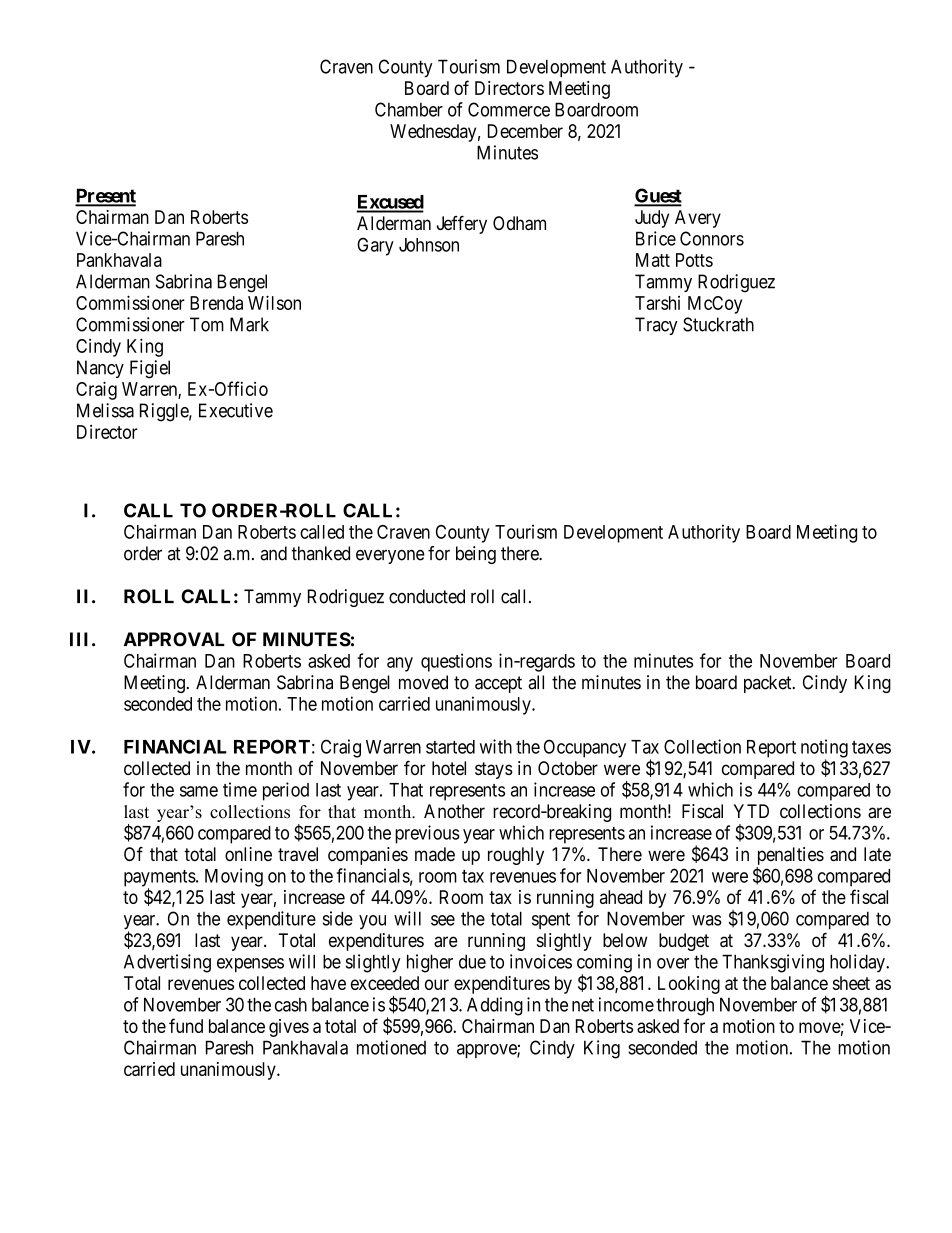  Describe the element at coordinates (773, 963) in the document. I see `Thanksgiving` at that location.
